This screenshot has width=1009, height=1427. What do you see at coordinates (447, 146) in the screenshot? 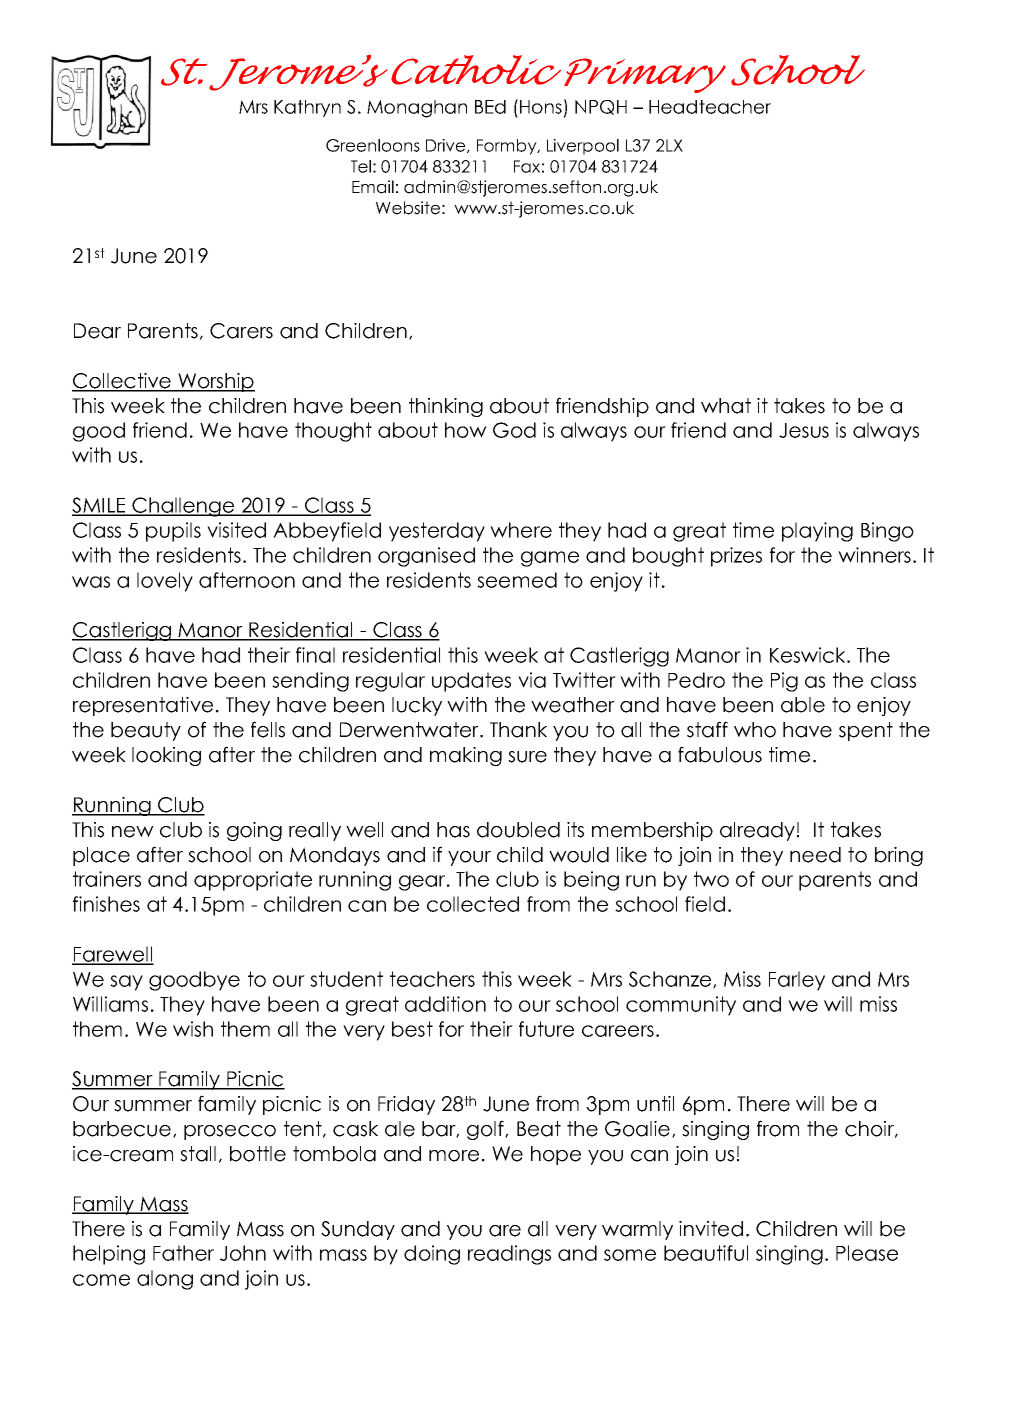
I see `Drive` at bounding box center [447, 146].
